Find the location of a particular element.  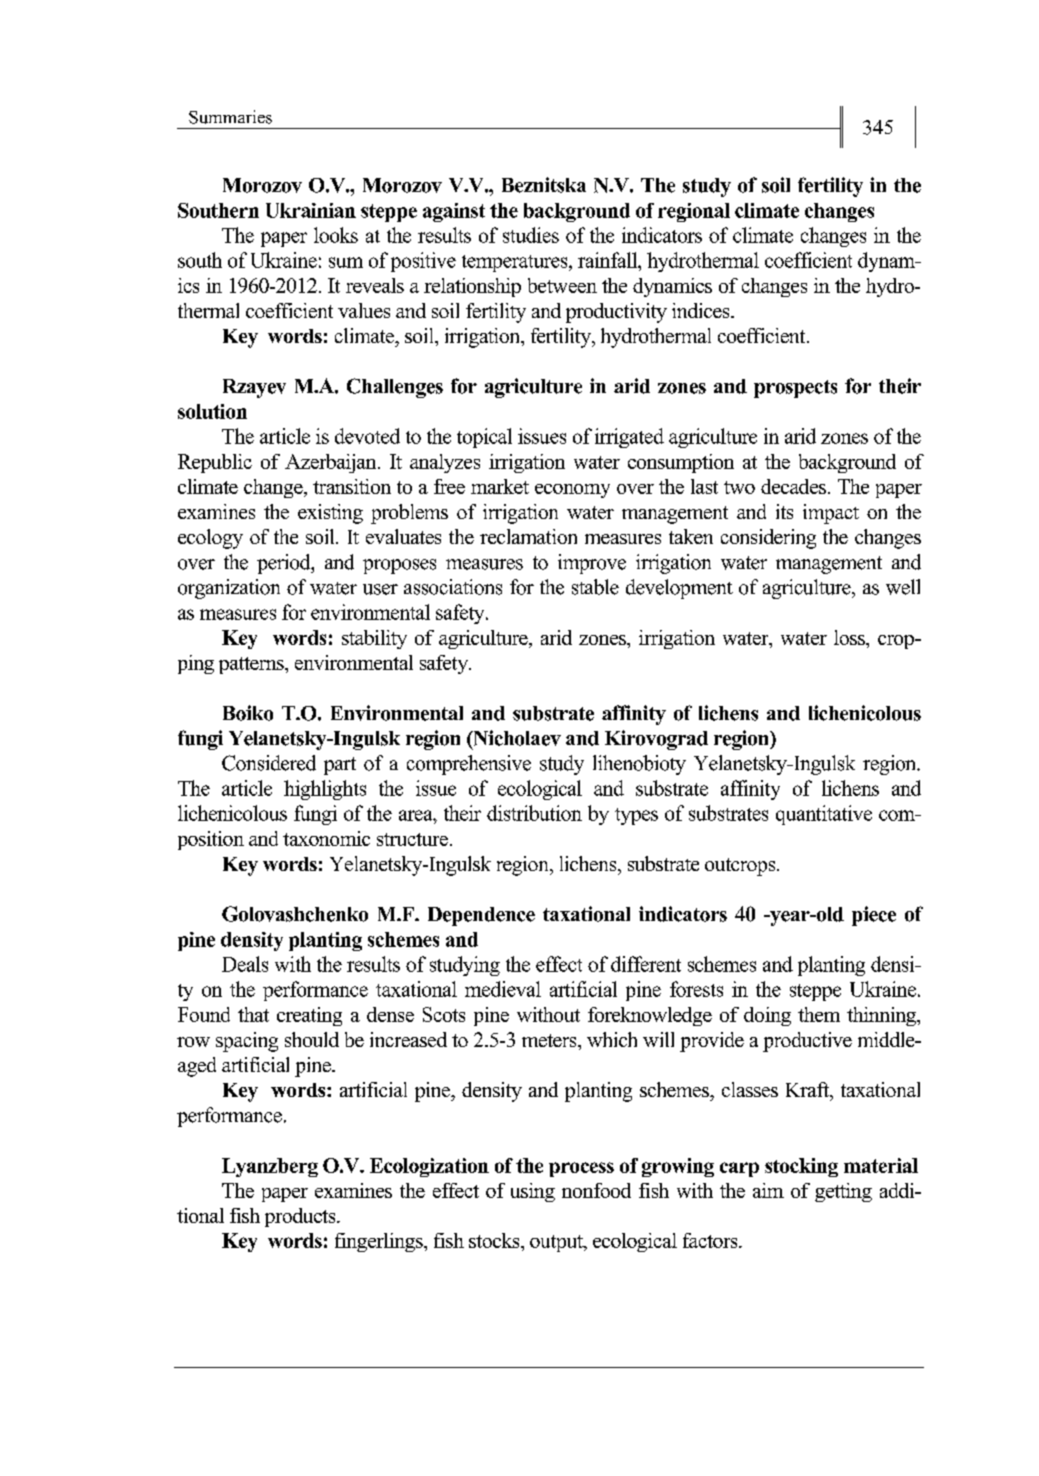

products is located at coordinates (301, 1217).
